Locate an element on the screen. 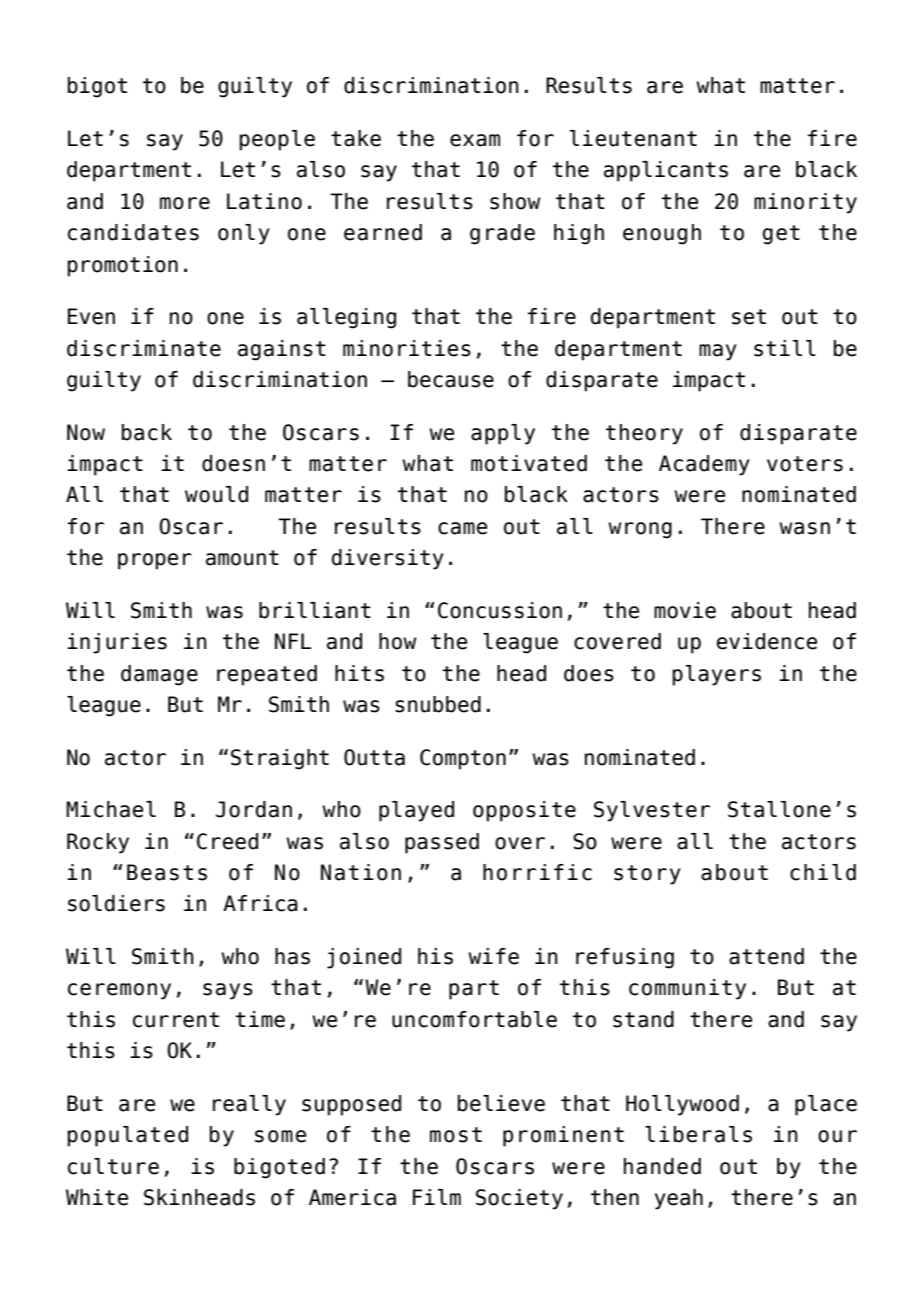 This screenshot has height=1308, width=924. more is located at coordinates (185, 203).
